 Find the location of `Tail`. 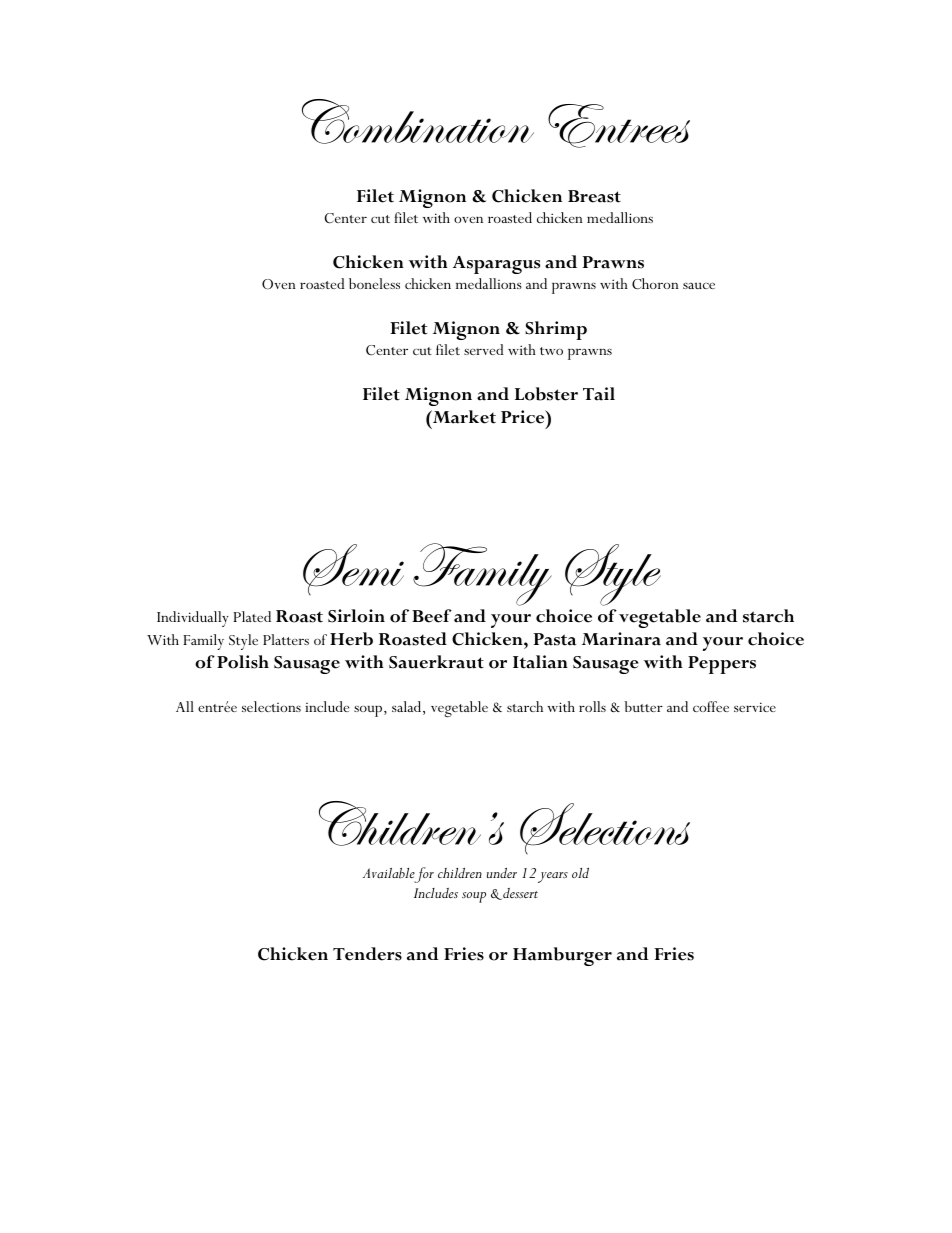

Tail is located at coordinates (599, 394).
